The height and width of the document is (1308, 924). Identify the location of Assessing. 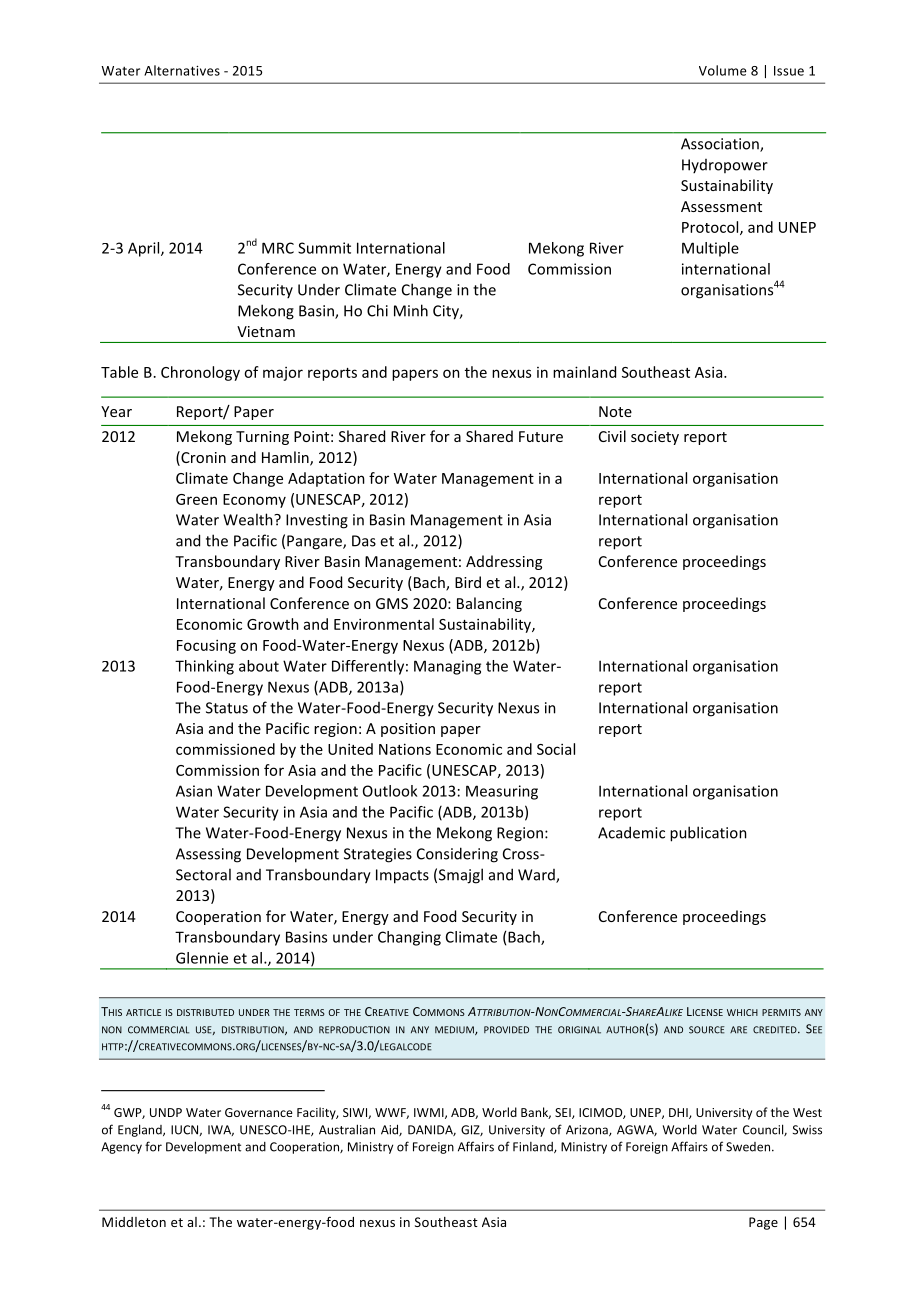
(208, 855).
